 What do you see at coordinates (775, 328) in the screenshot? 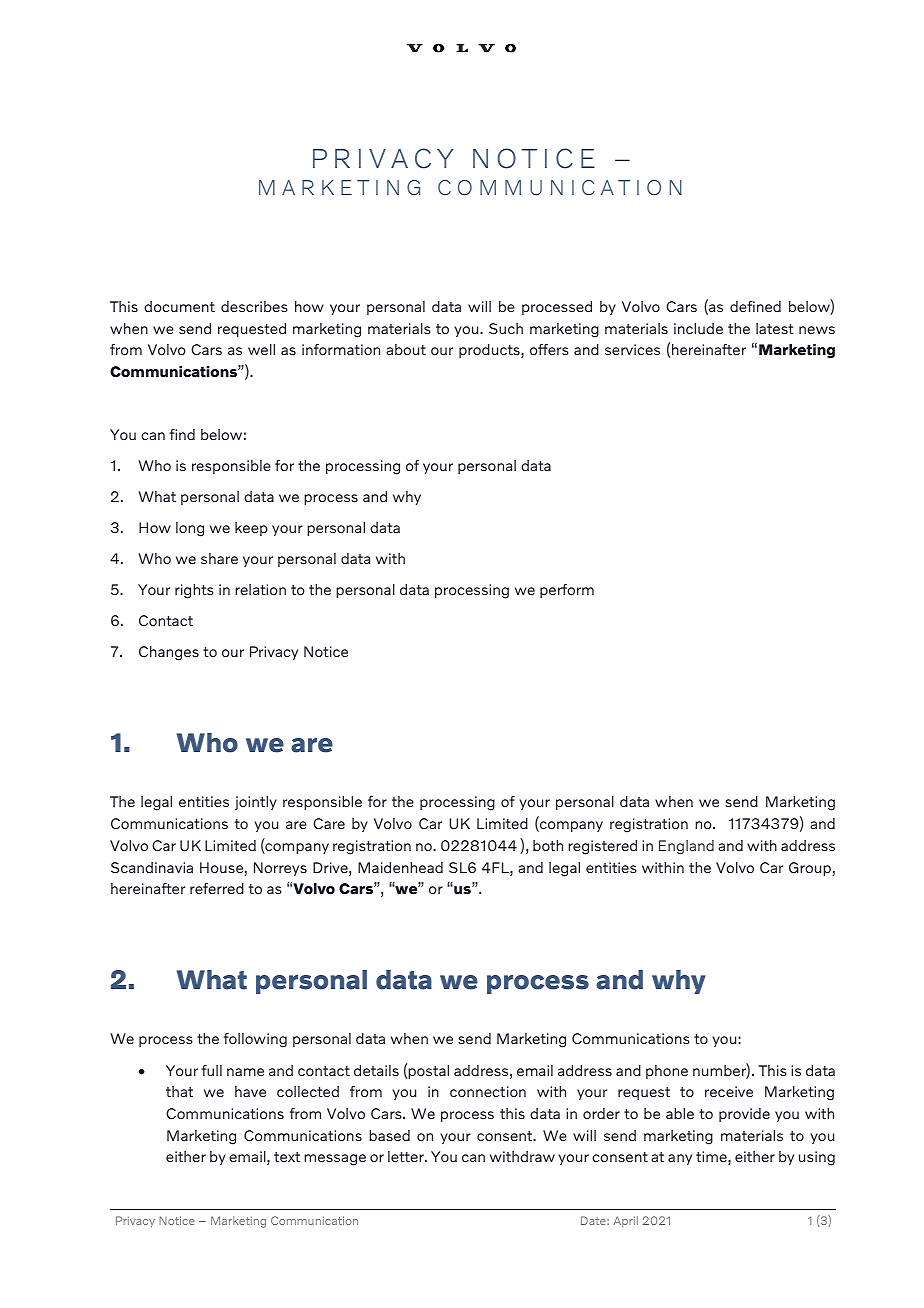
I see `latest` at bounding box center [775, 328].
